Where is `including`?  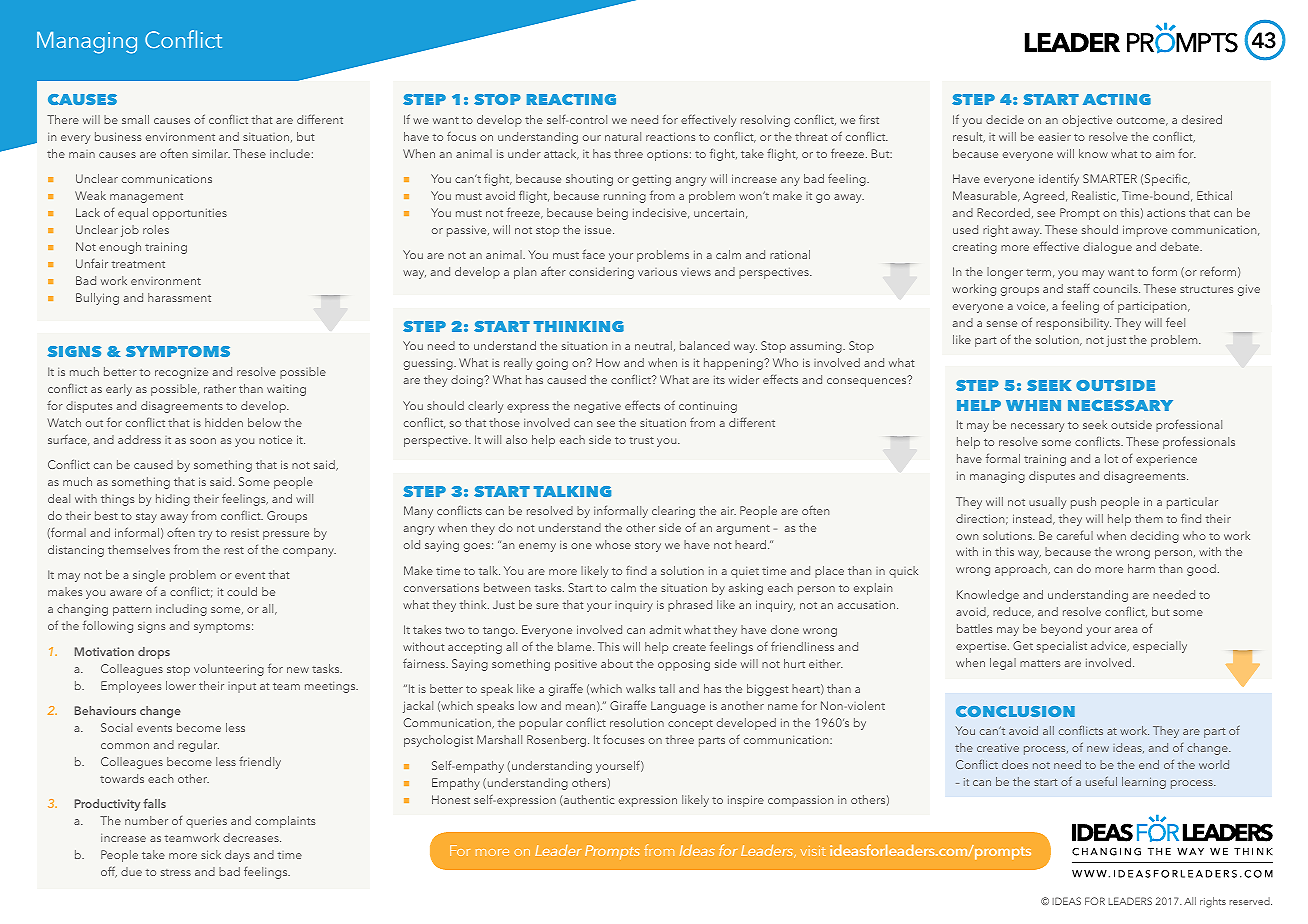
including is located at coordinates (181, 610).
